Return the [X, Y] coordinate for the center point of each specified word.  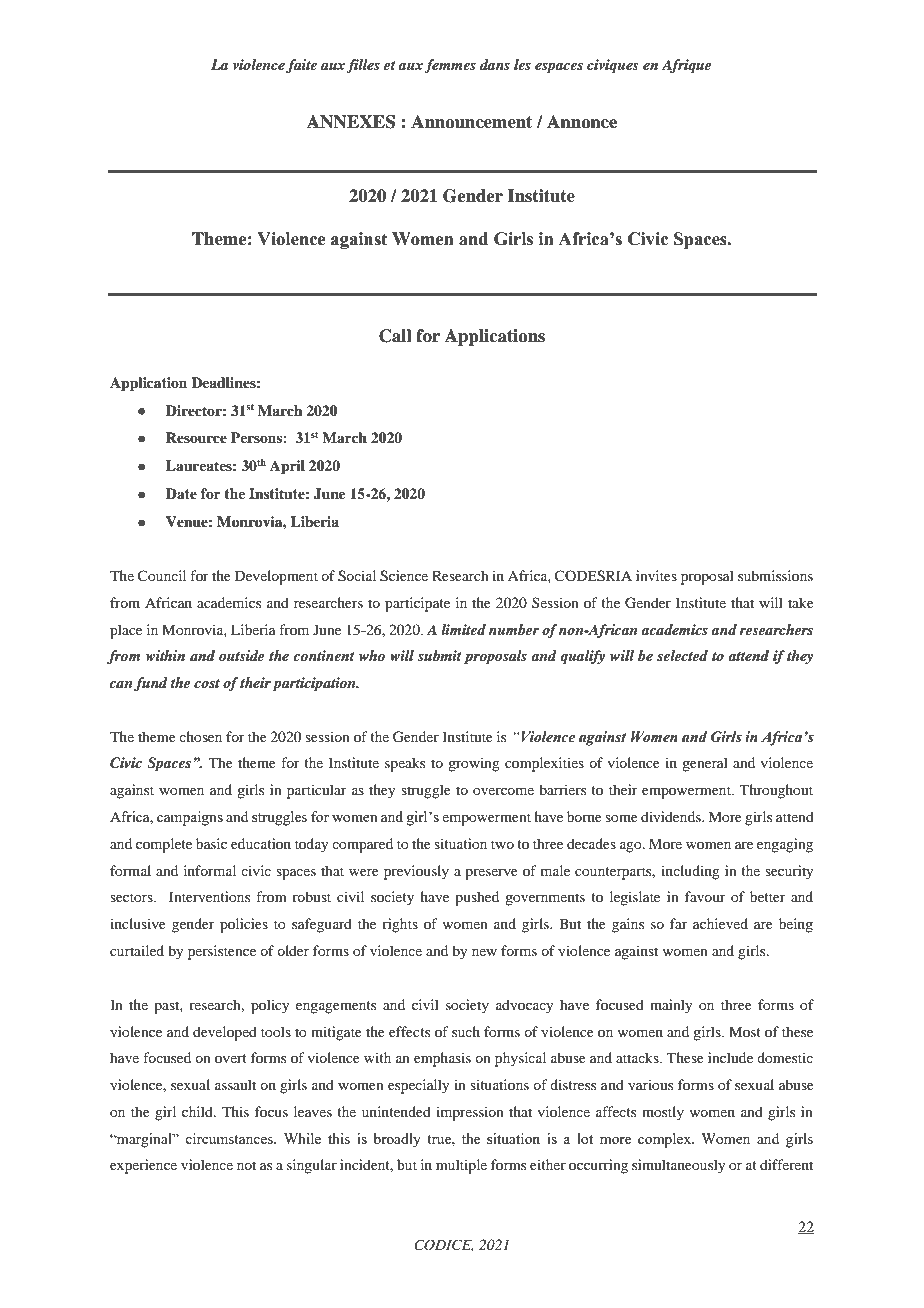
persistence [222, 952]
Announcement [471, 122]
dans [495, 64]
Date [181, 493]
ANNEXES [351, 122]
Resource [196, 437]
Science [404, 576]
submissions [775, 575]
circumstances [230, 1138]
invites [656, 575]
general [705, 764]
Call [395, 336]
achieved [720, 923]
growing [474, 764]
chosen [200, 736]
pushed [477, 898]
